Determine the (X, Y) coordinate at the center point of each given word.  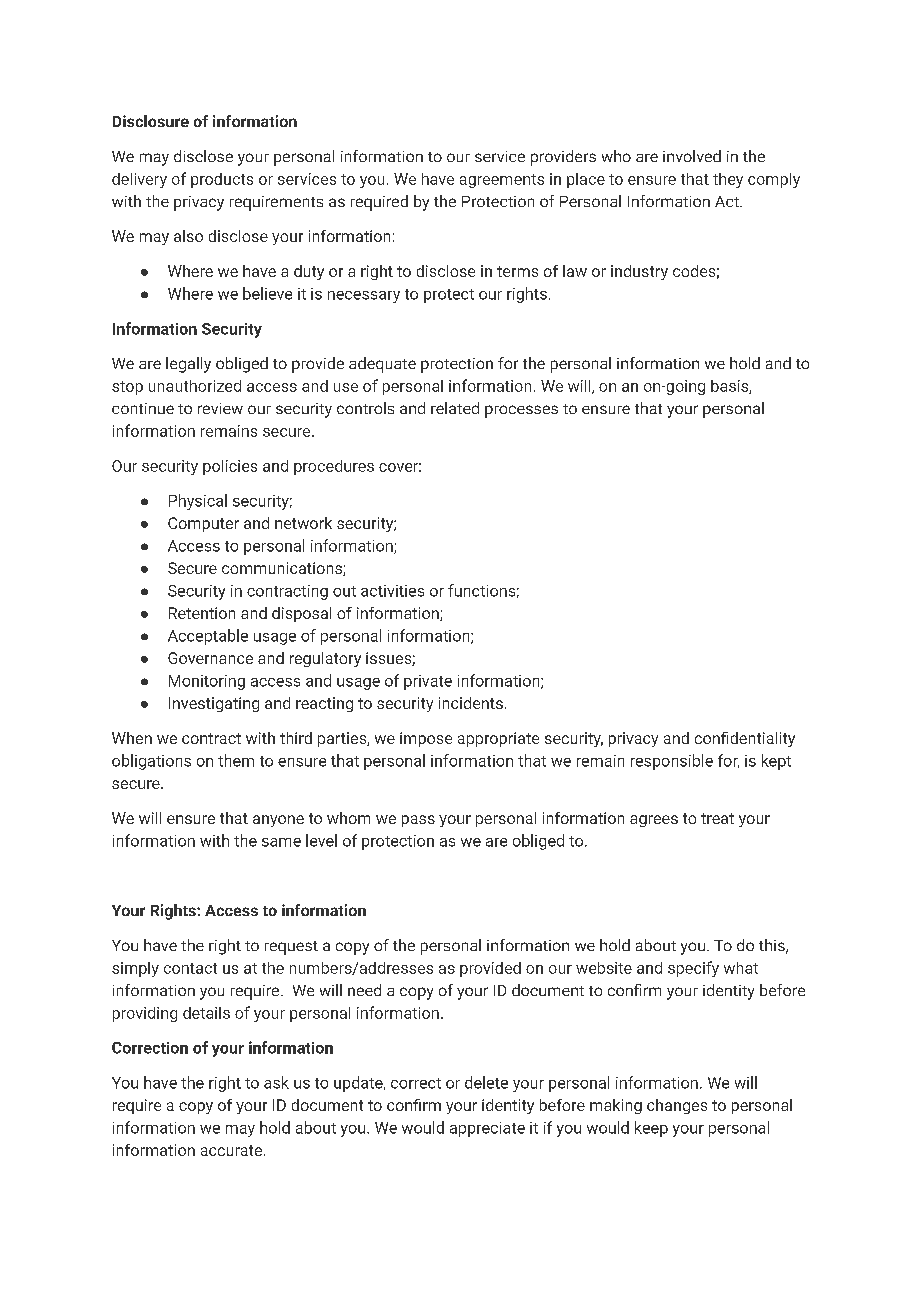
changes (677, 1106)
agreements (502, 181)
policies (230, 467)
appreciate (487, 1129)
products (222, 180)
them (236, 760)
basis (730, 387)
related (455, 408)
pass (418, 821)
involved (692, 156)
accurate (231, 1150)
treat (717, 818)
